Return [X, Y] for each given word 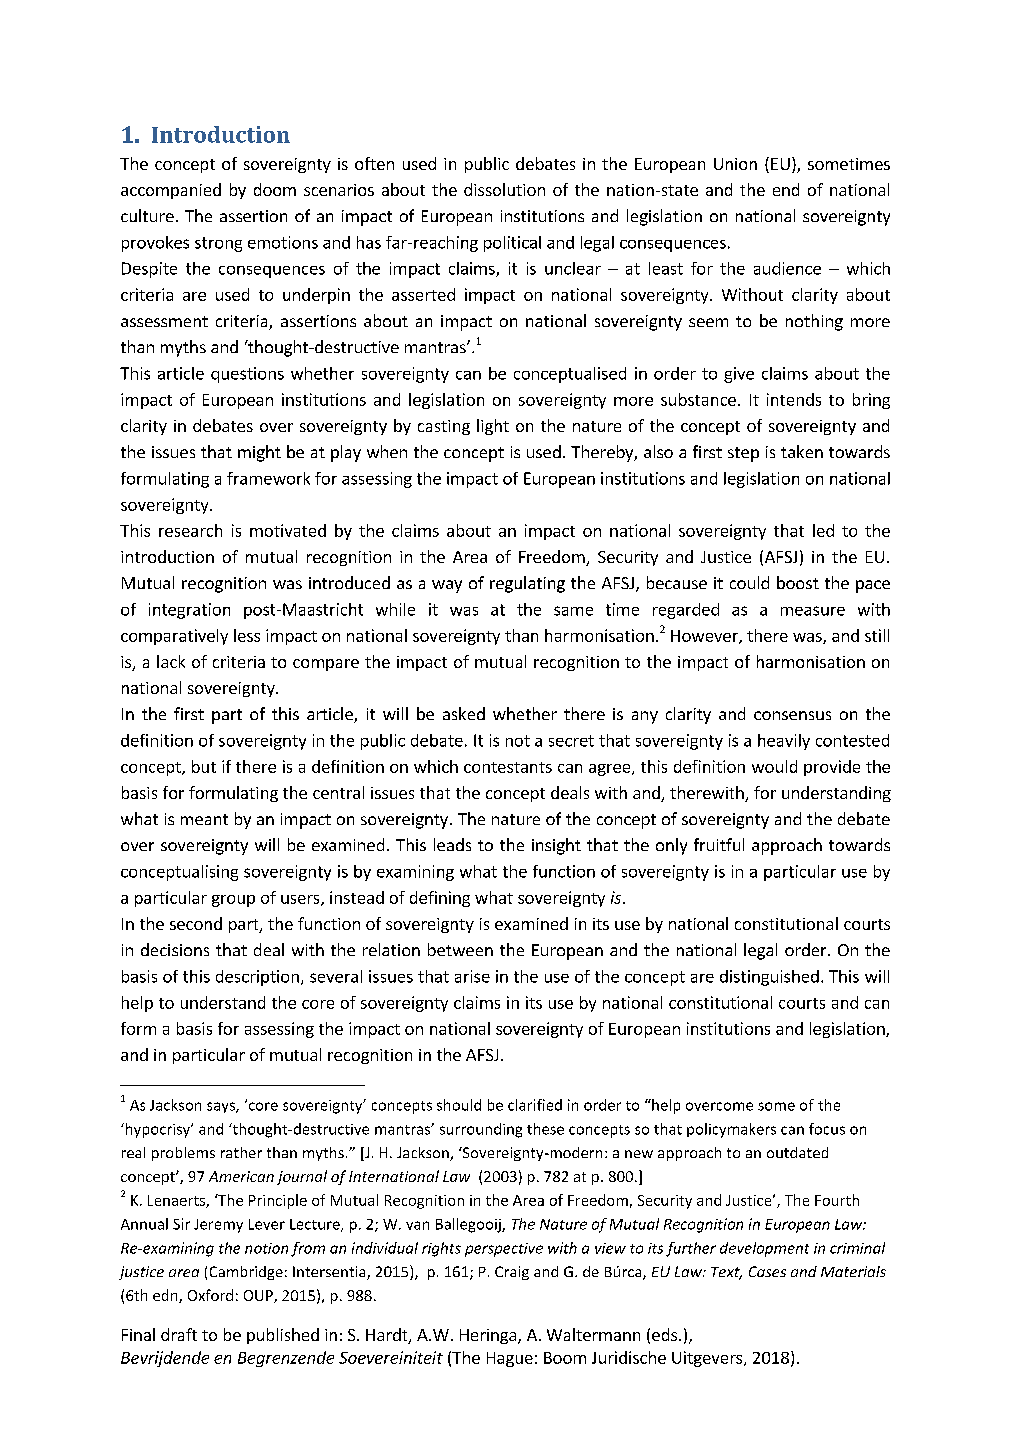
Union [735, 164]
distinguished [769, 978]
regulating [527, 584]
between [460, 949]
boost [798, 582]
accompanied [171, 191]
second [196, 923]
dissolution [504, 189]
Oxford [210, 1295]
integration [189, 611]
